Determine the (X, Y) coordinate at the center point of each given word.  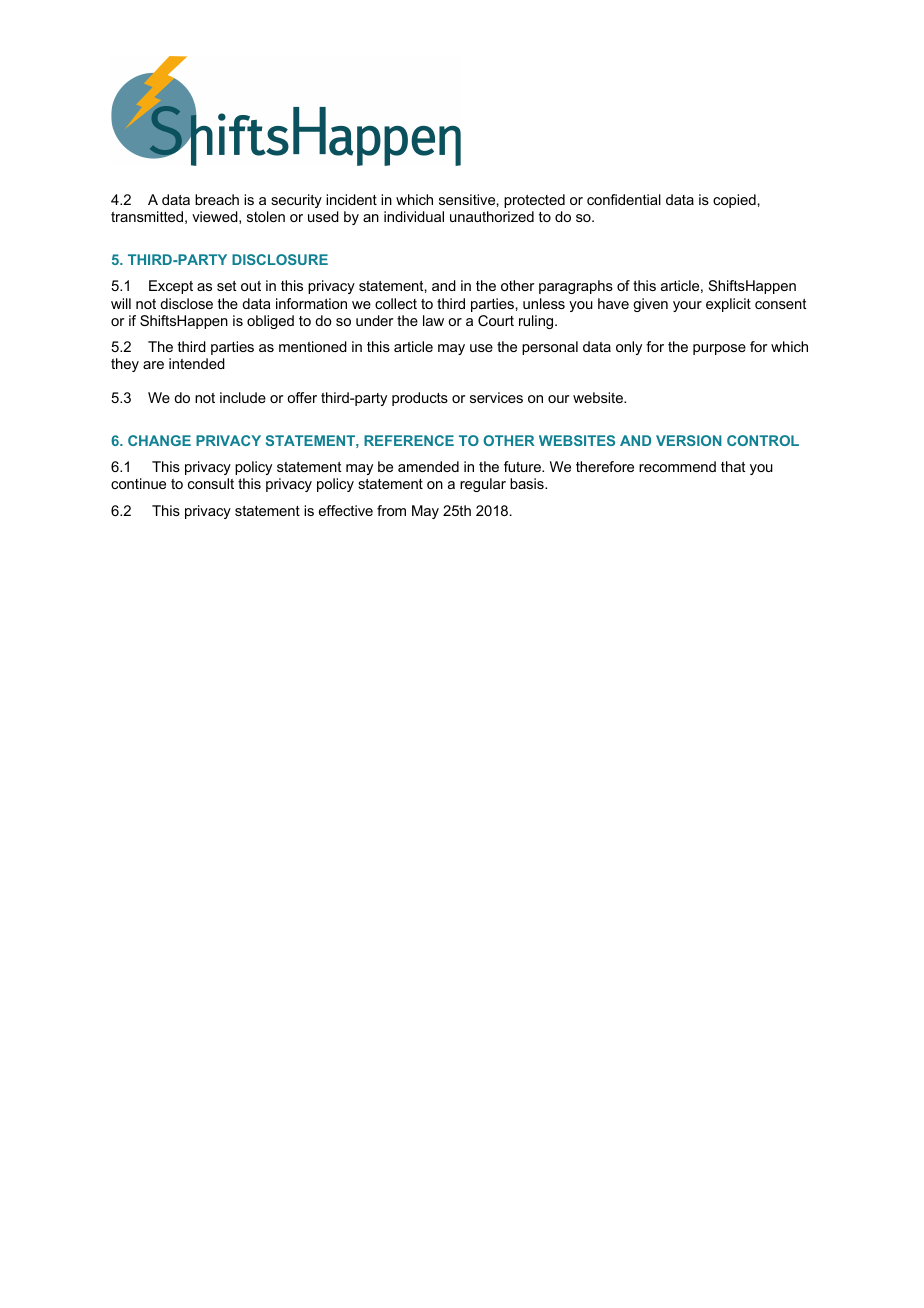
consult (211, 483)
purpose (719, 349)
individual (414, 216)
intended (197, 363)
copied (734, 201)
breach (217, 199)
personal (550, 348)
